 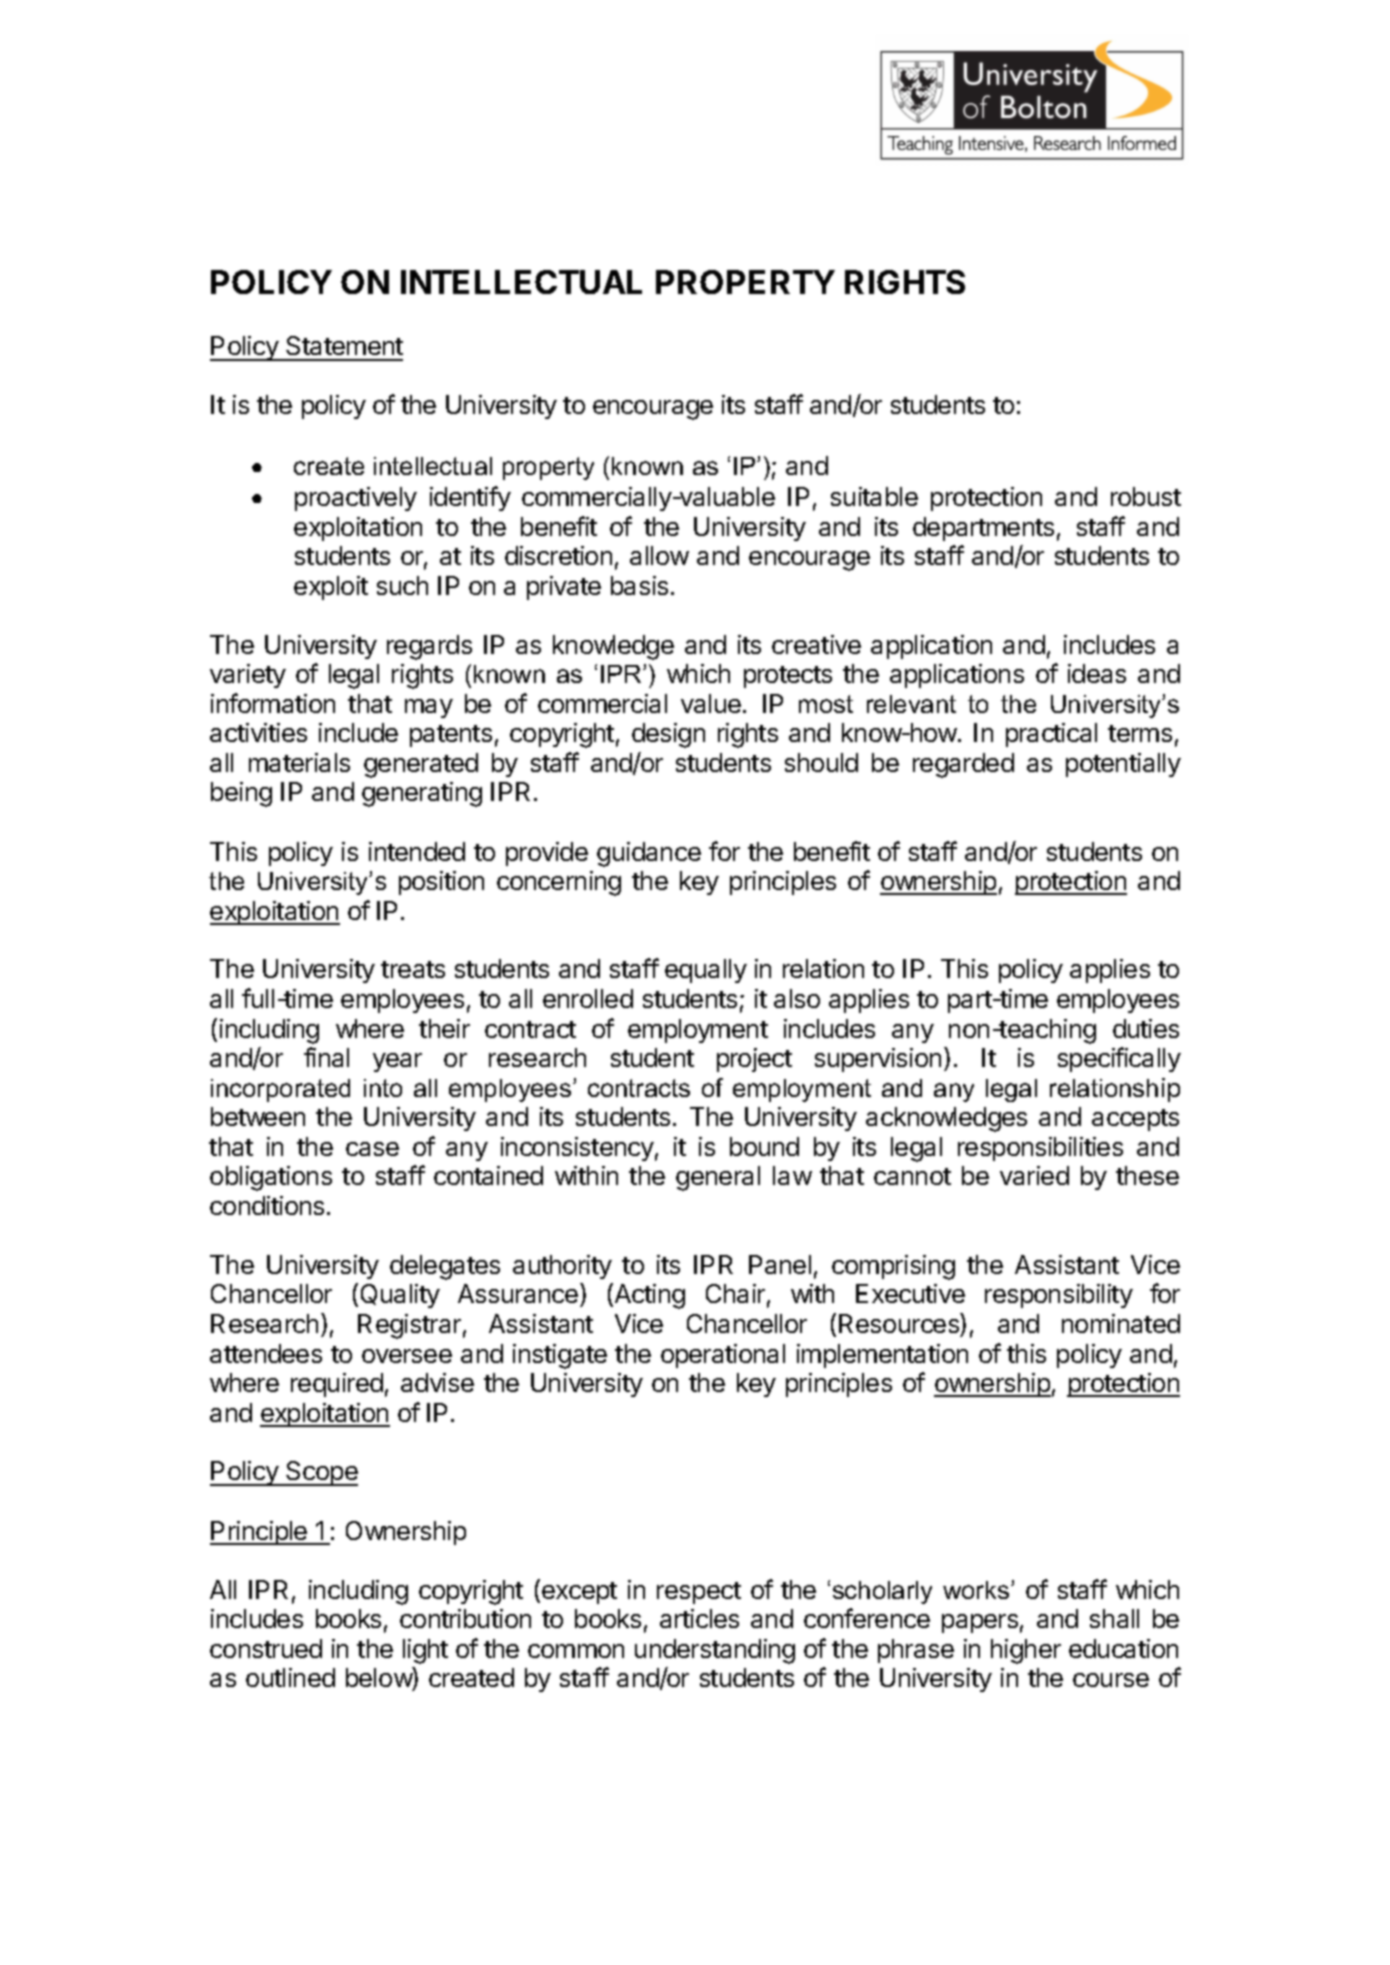 I want to click on understanding, so click(x=715, y=1651).
